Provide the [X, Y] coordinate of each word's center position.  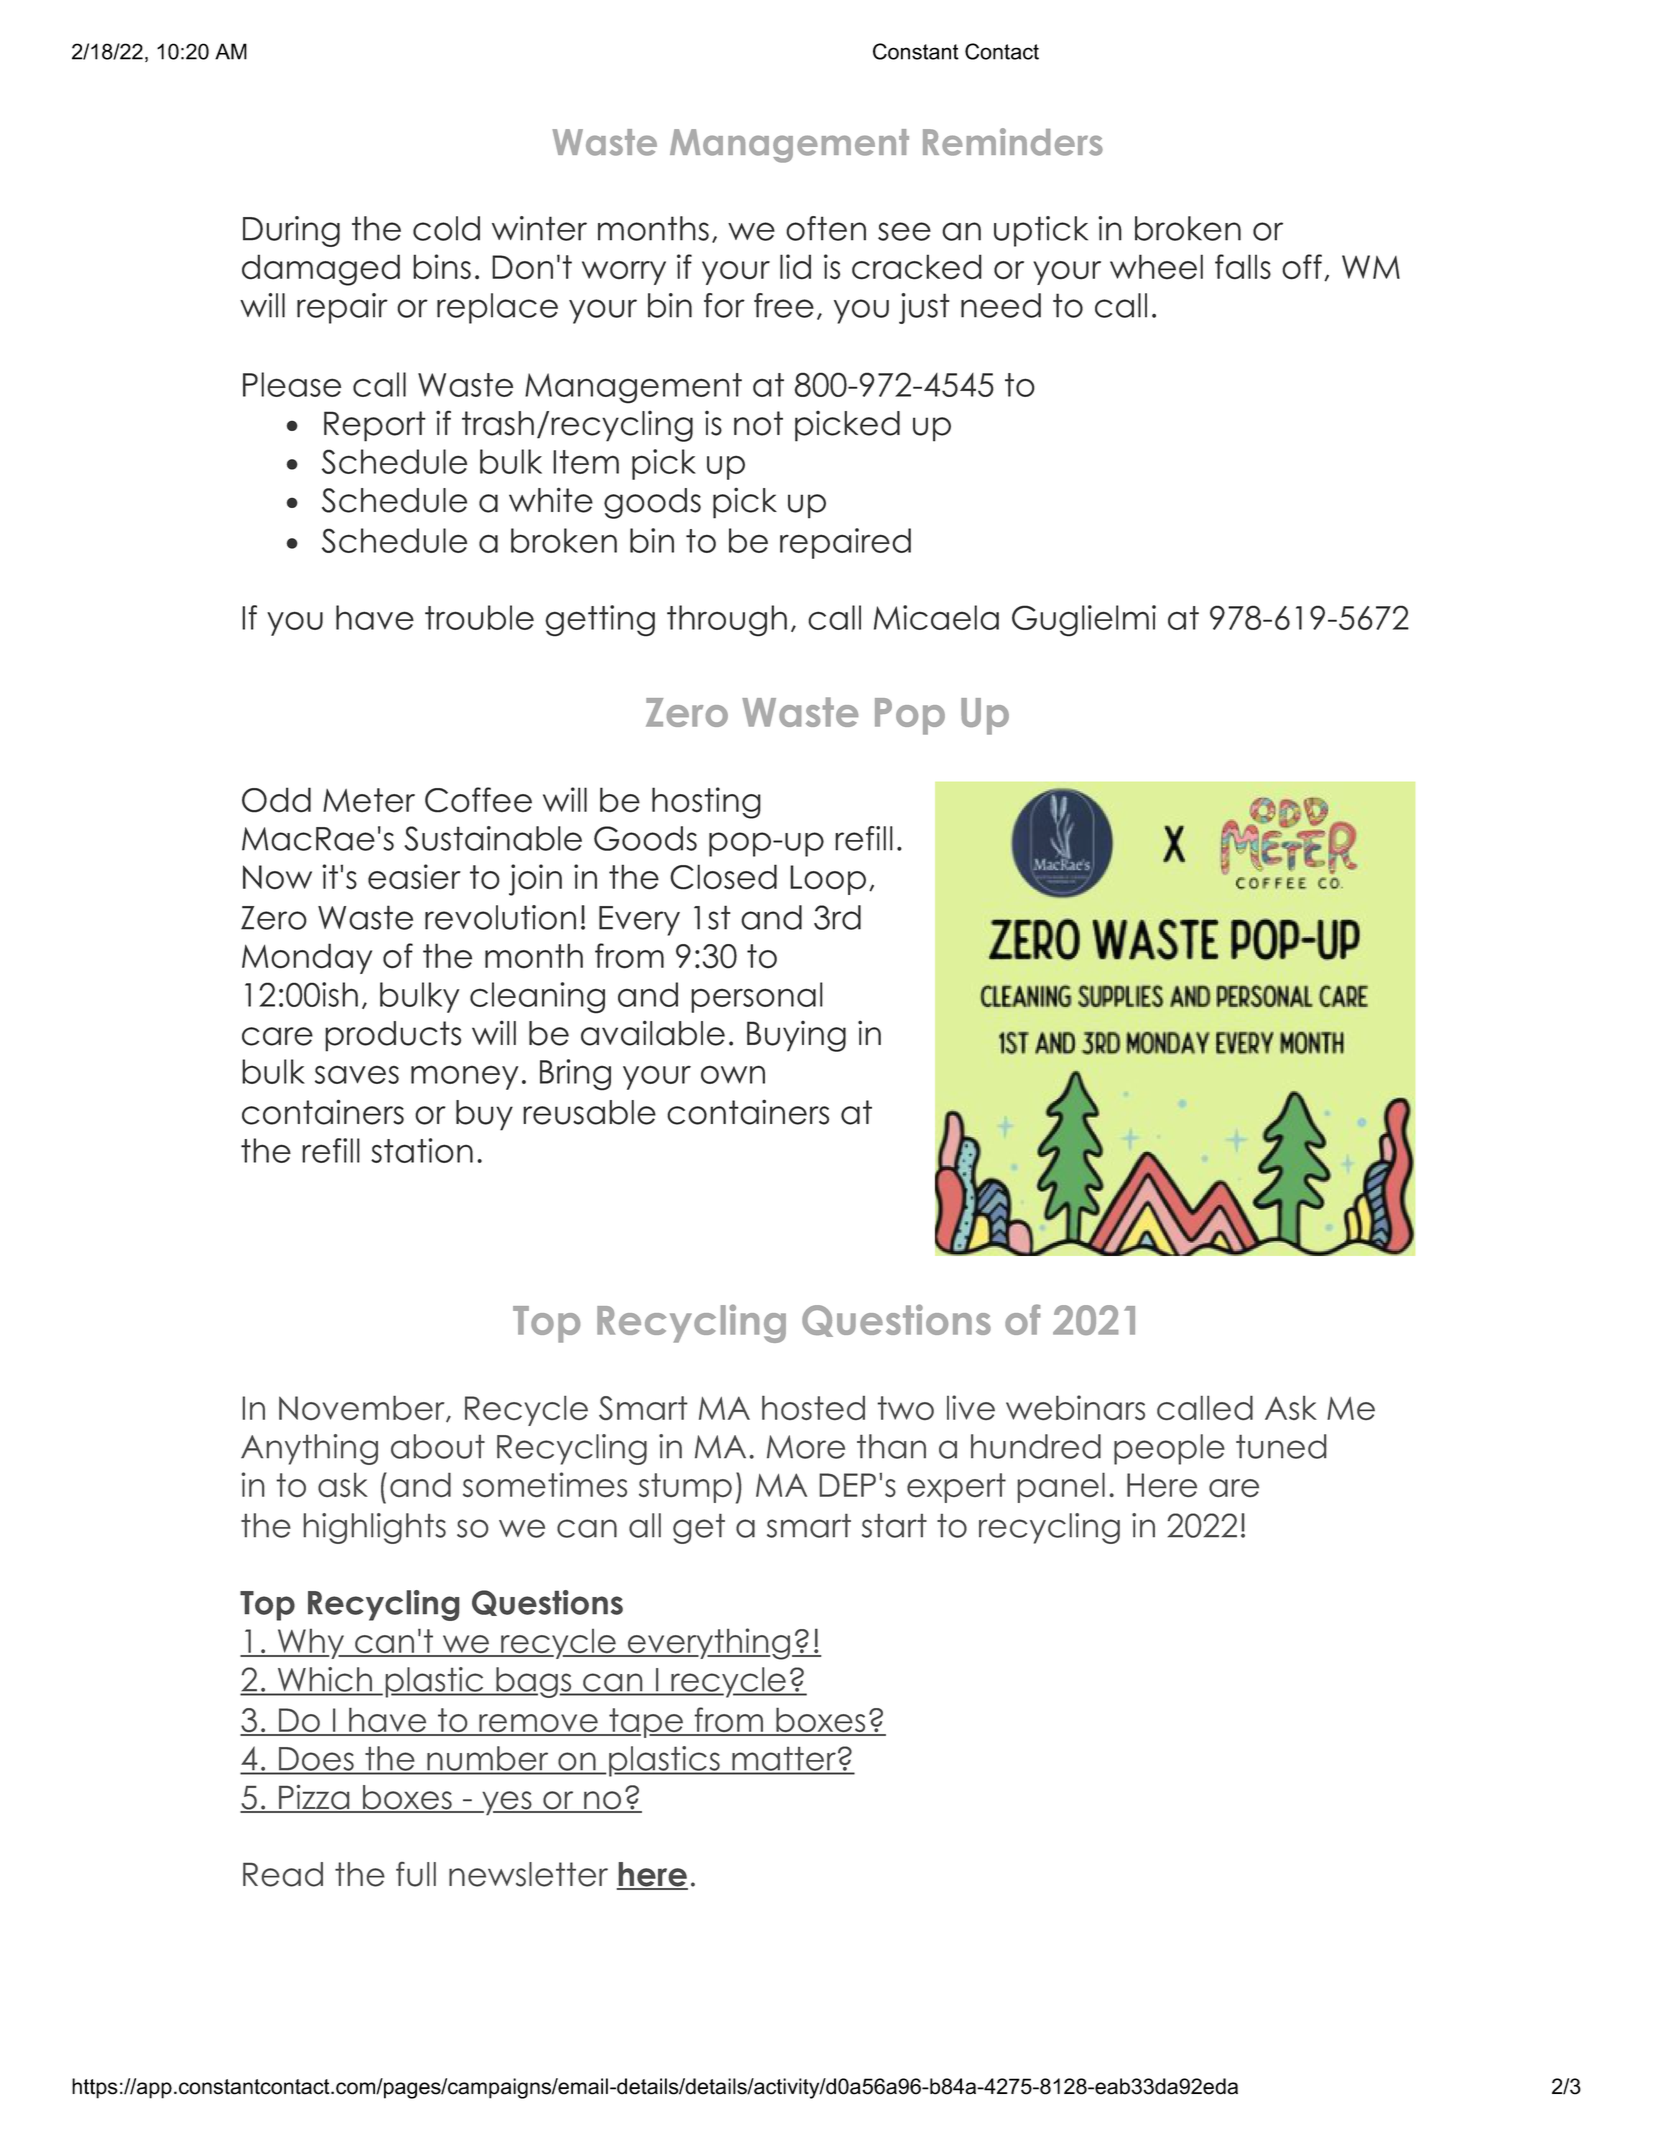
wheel [1156, 267]
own [733, 1074]
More [806, 1447]
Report [375, 426]
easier [414, 877]
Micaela [936, 617]
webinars [1075, 1407]
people [1169, 1449]
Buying [796, 1036]
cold [446, 228]
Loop [828, 880]
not [758, 423]
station [422, 1150]
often [826, 228]
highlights [375, 1528]
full [416, 1874]
